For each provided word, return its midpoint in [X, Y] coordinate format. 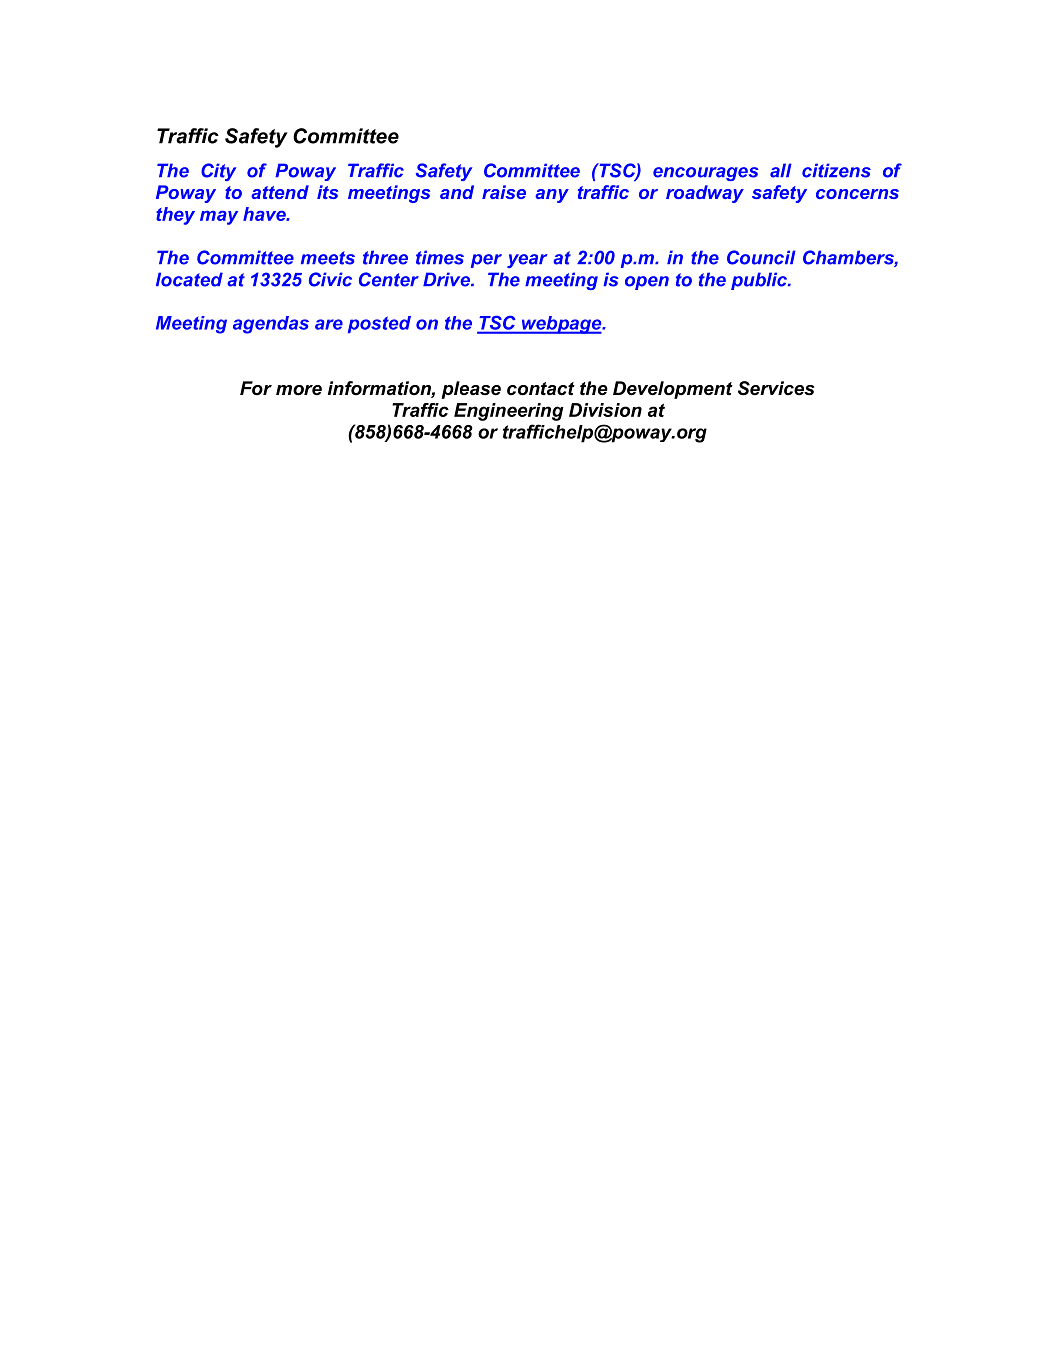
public [760, 281]
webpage [561, 325]
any [552, 196]
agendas [271, 325]
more [299, 390]
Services [776, 388]
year [527, 261]
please [471, 390]
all [781, 170]
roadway [705, 194]
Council [761, 257]
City [218, 172]
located [189, 279]
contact [541, 389]
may [219, 217]
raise [504, 192]
